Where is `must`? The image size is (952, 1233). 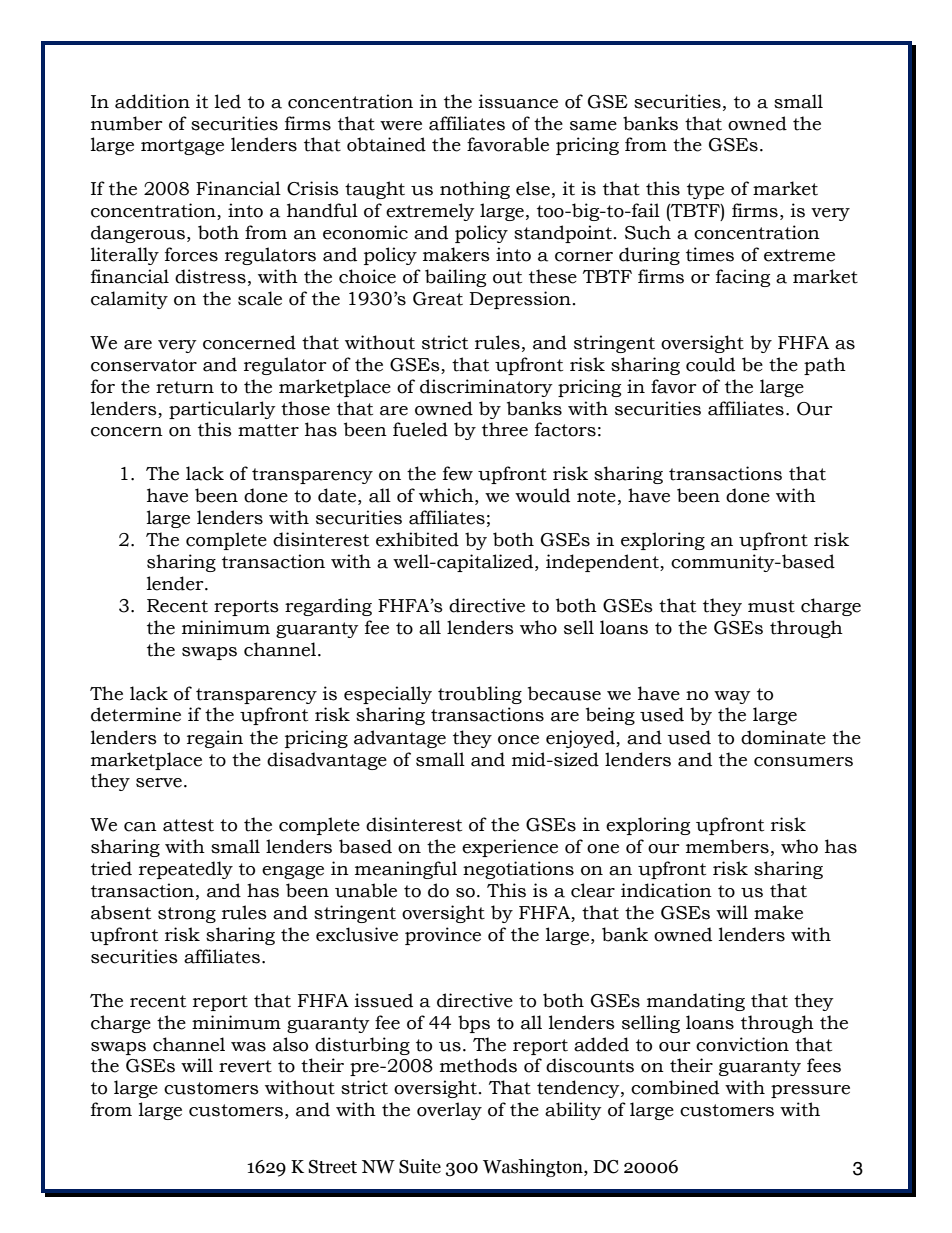
must is located at coordinates (771, 606).
